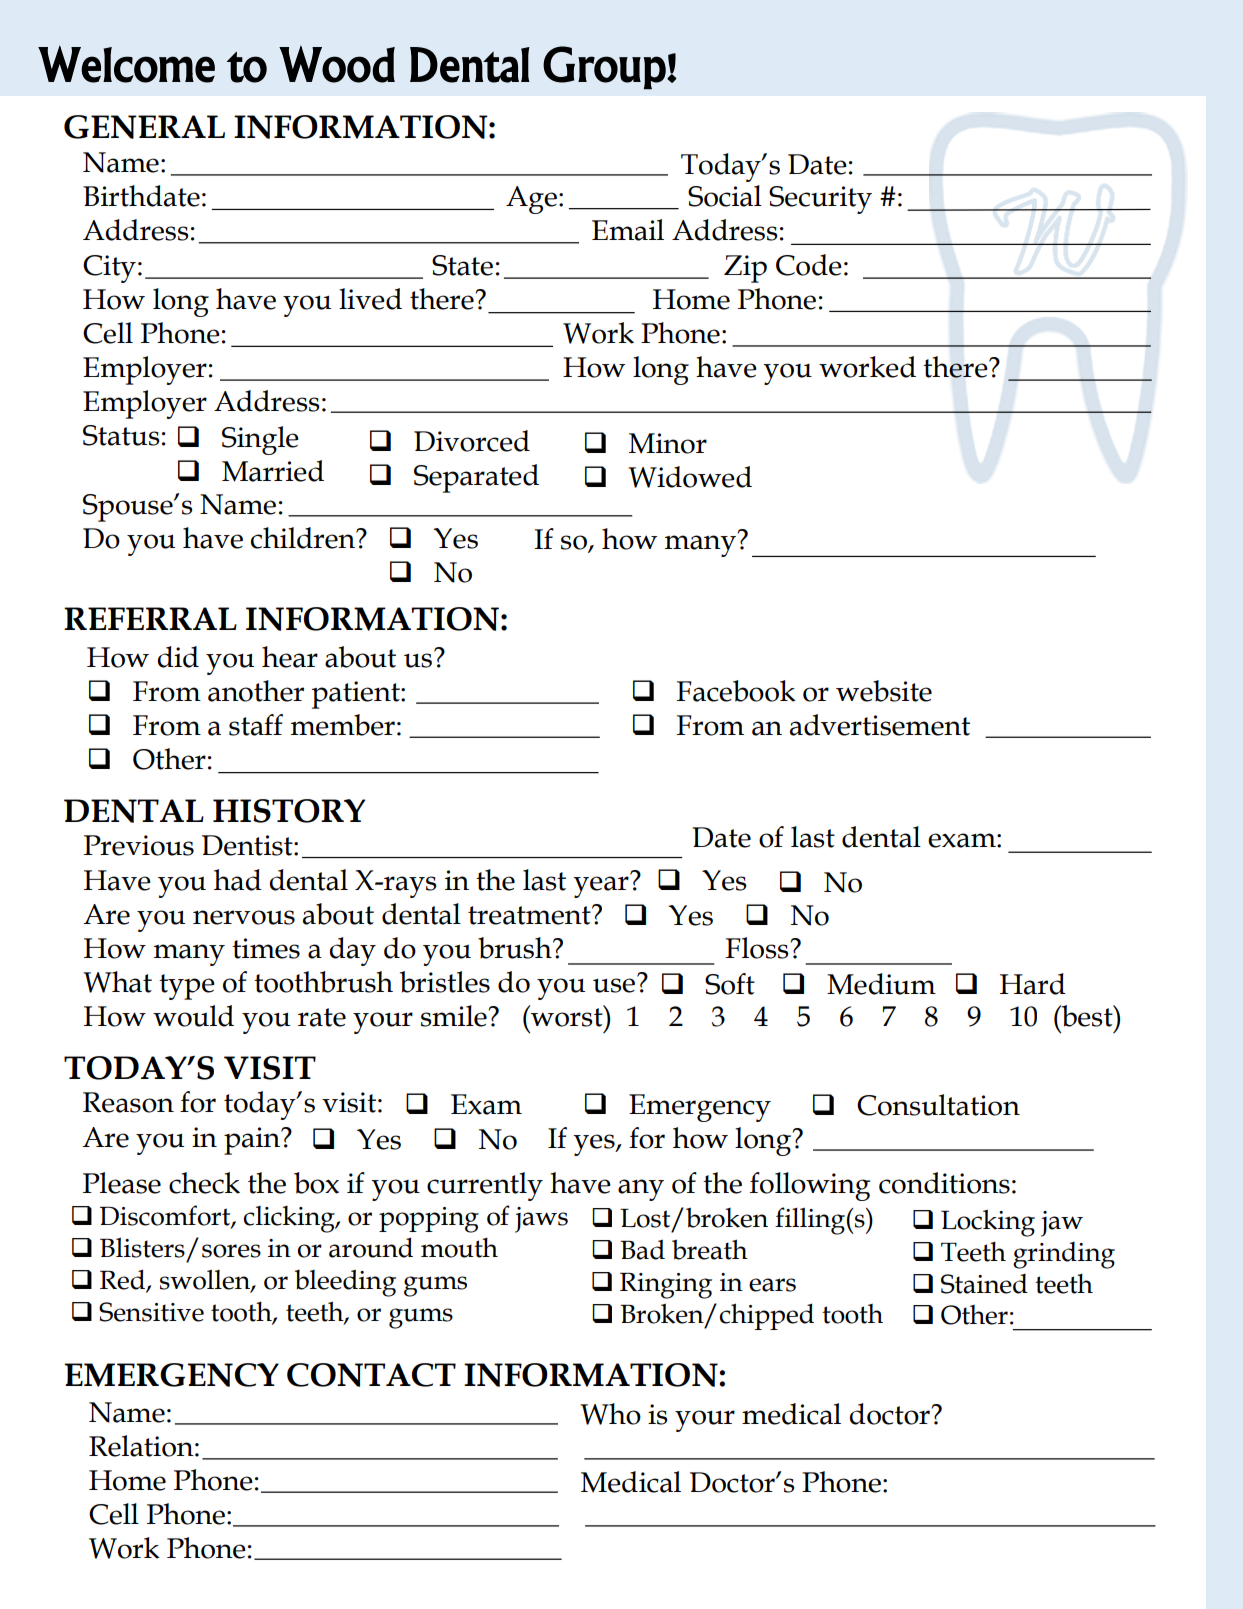 Image resolution: width=1243 pixels, height=1609 pixels. Describe the element at coordinates (938, 1105) in the screenshot. I see `Consultation` at that location.
